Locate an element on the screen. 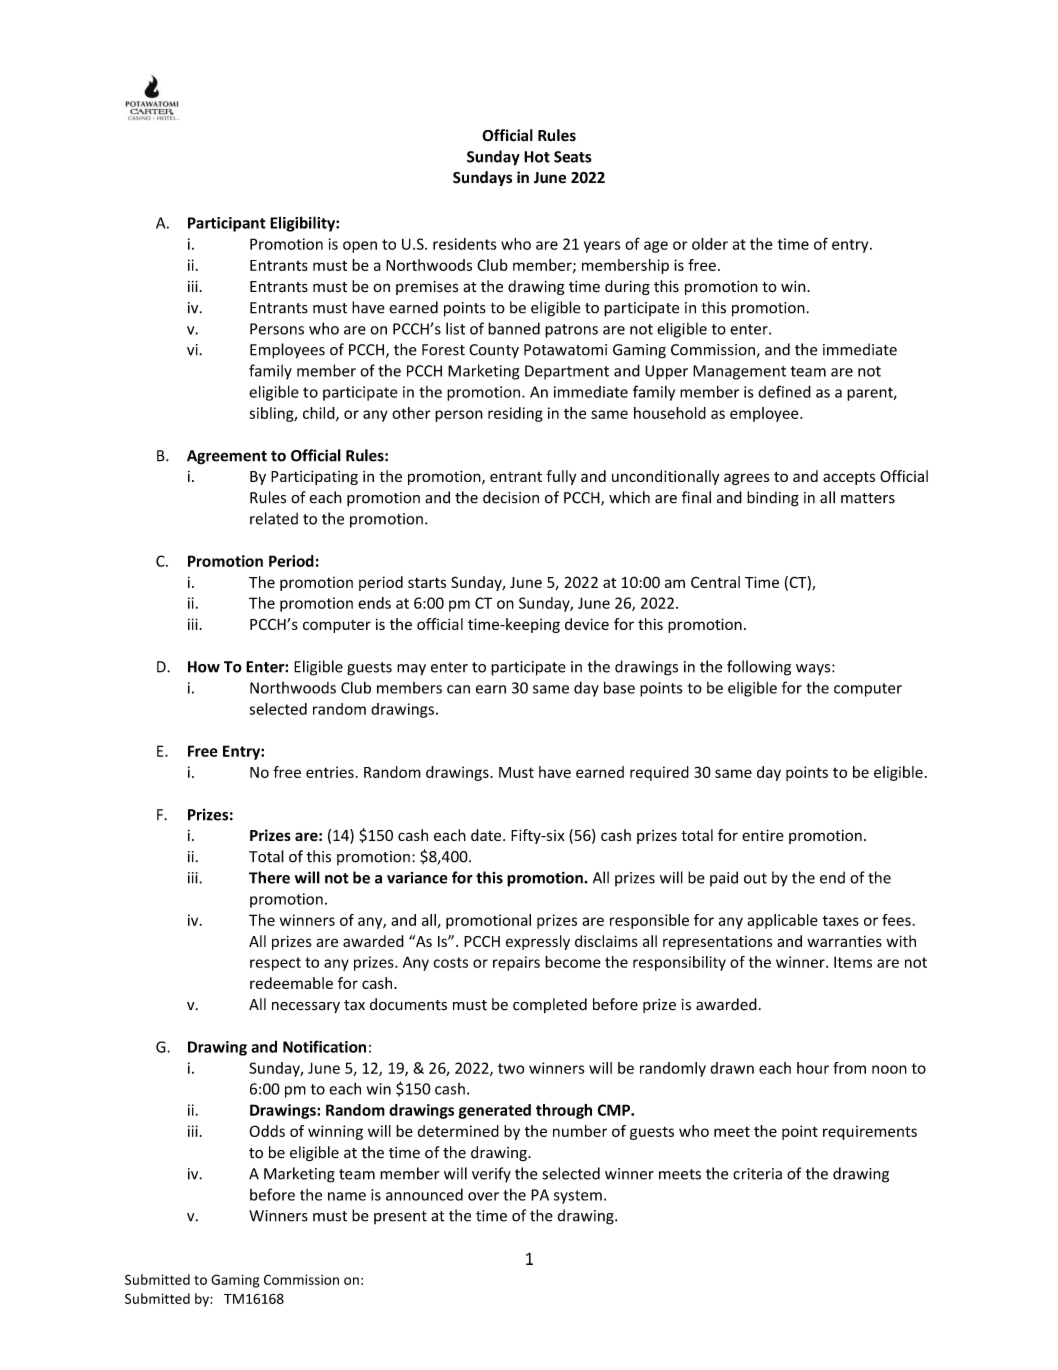 This screenshot has height=1370, width=1058. Odds is located at coordinates (267, 1131).
